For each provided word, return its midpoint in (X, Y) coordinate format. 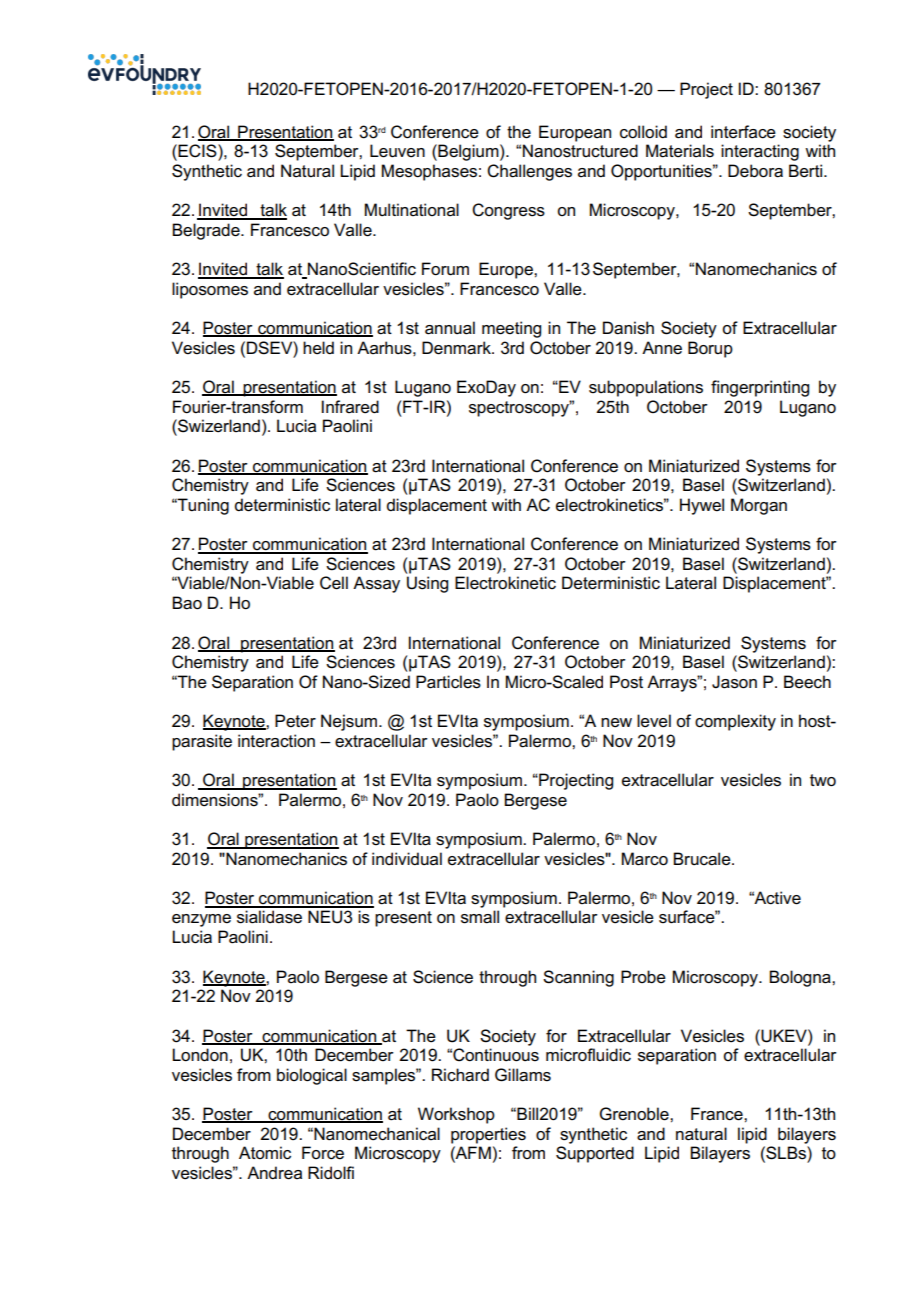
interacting (760, 152)
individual (407, 858)
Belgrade (207, 231)
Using (427, 584)
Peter (295, 721)
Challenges (529, 172)
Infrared (350, 407)
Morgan (759, 506)
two (823, 780)
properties (488, 1135)
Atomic (265, 1153)
